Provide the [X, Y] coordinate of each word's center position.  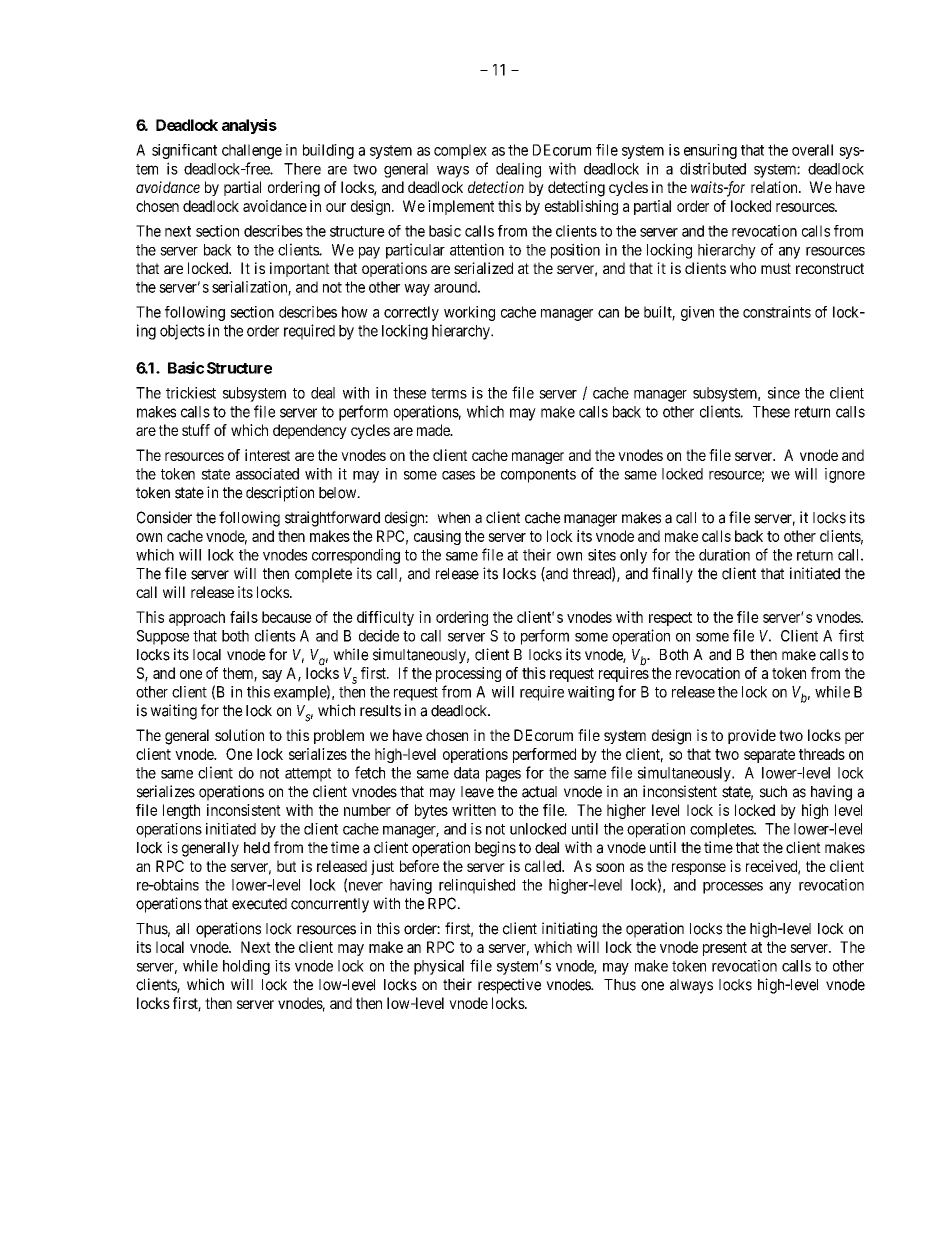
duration [724, 555]
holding [246, 967]
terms [449, 393]
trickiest [191, 393]
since [784, 393]
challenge [252, 151]
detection [496, 187]
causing [437, 537]
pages [503, 776]
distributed [713, 168]
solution [239, 735]
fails [244, 617]
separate [769, 756]
